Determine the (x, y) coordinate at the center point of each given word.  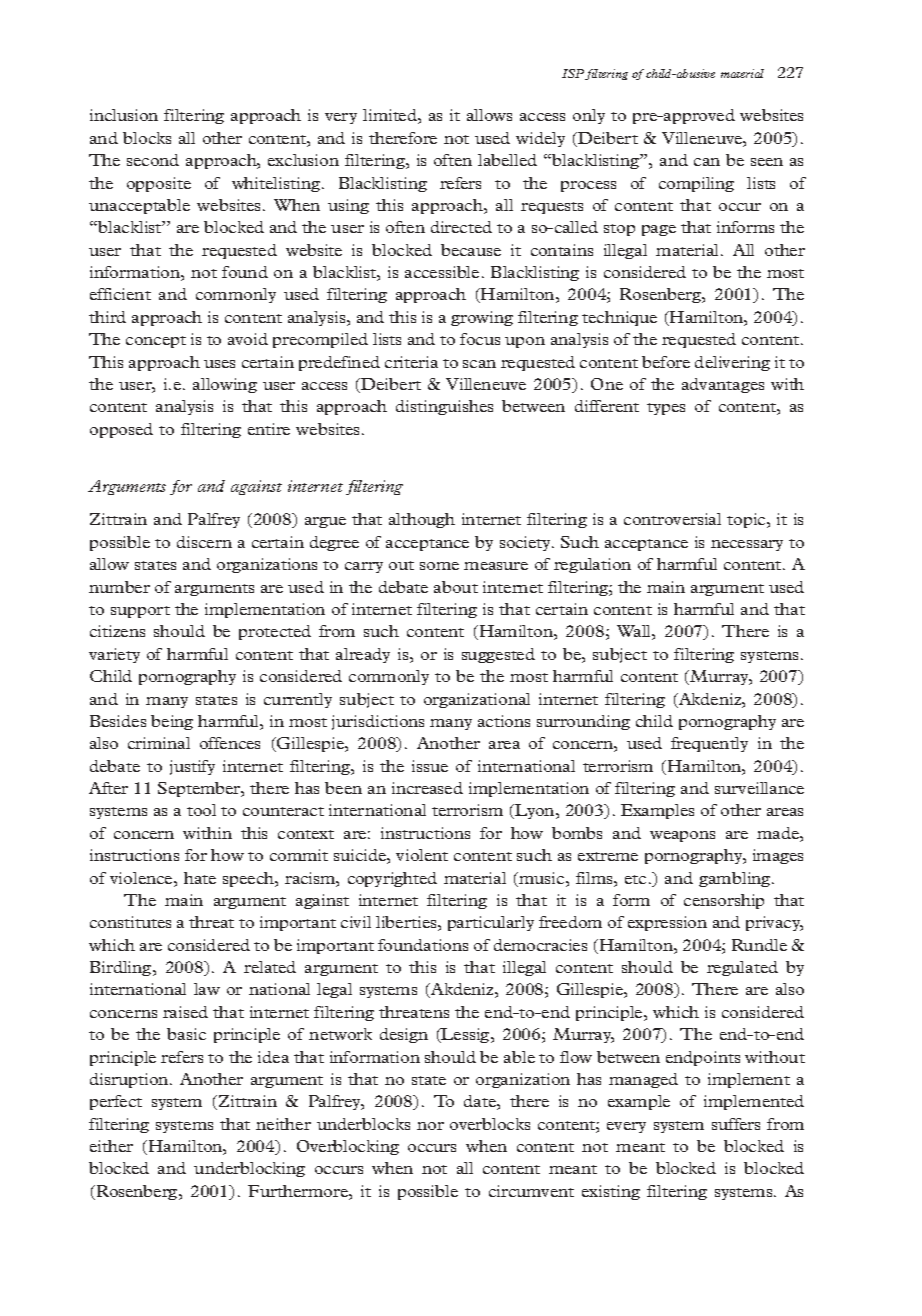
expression (667, 923)
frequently (709, 744)
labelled (507, 160)
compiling (696, 184)
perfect (116, 1102)
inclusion (124, 115)
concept (156, 342)
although (422, 520)
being (172, 722)
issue (430, 766)
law (207, 989)
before (666, 362)
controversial (672, 519)
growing (482, 318)
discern (204, 542)
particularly (491, 923)
